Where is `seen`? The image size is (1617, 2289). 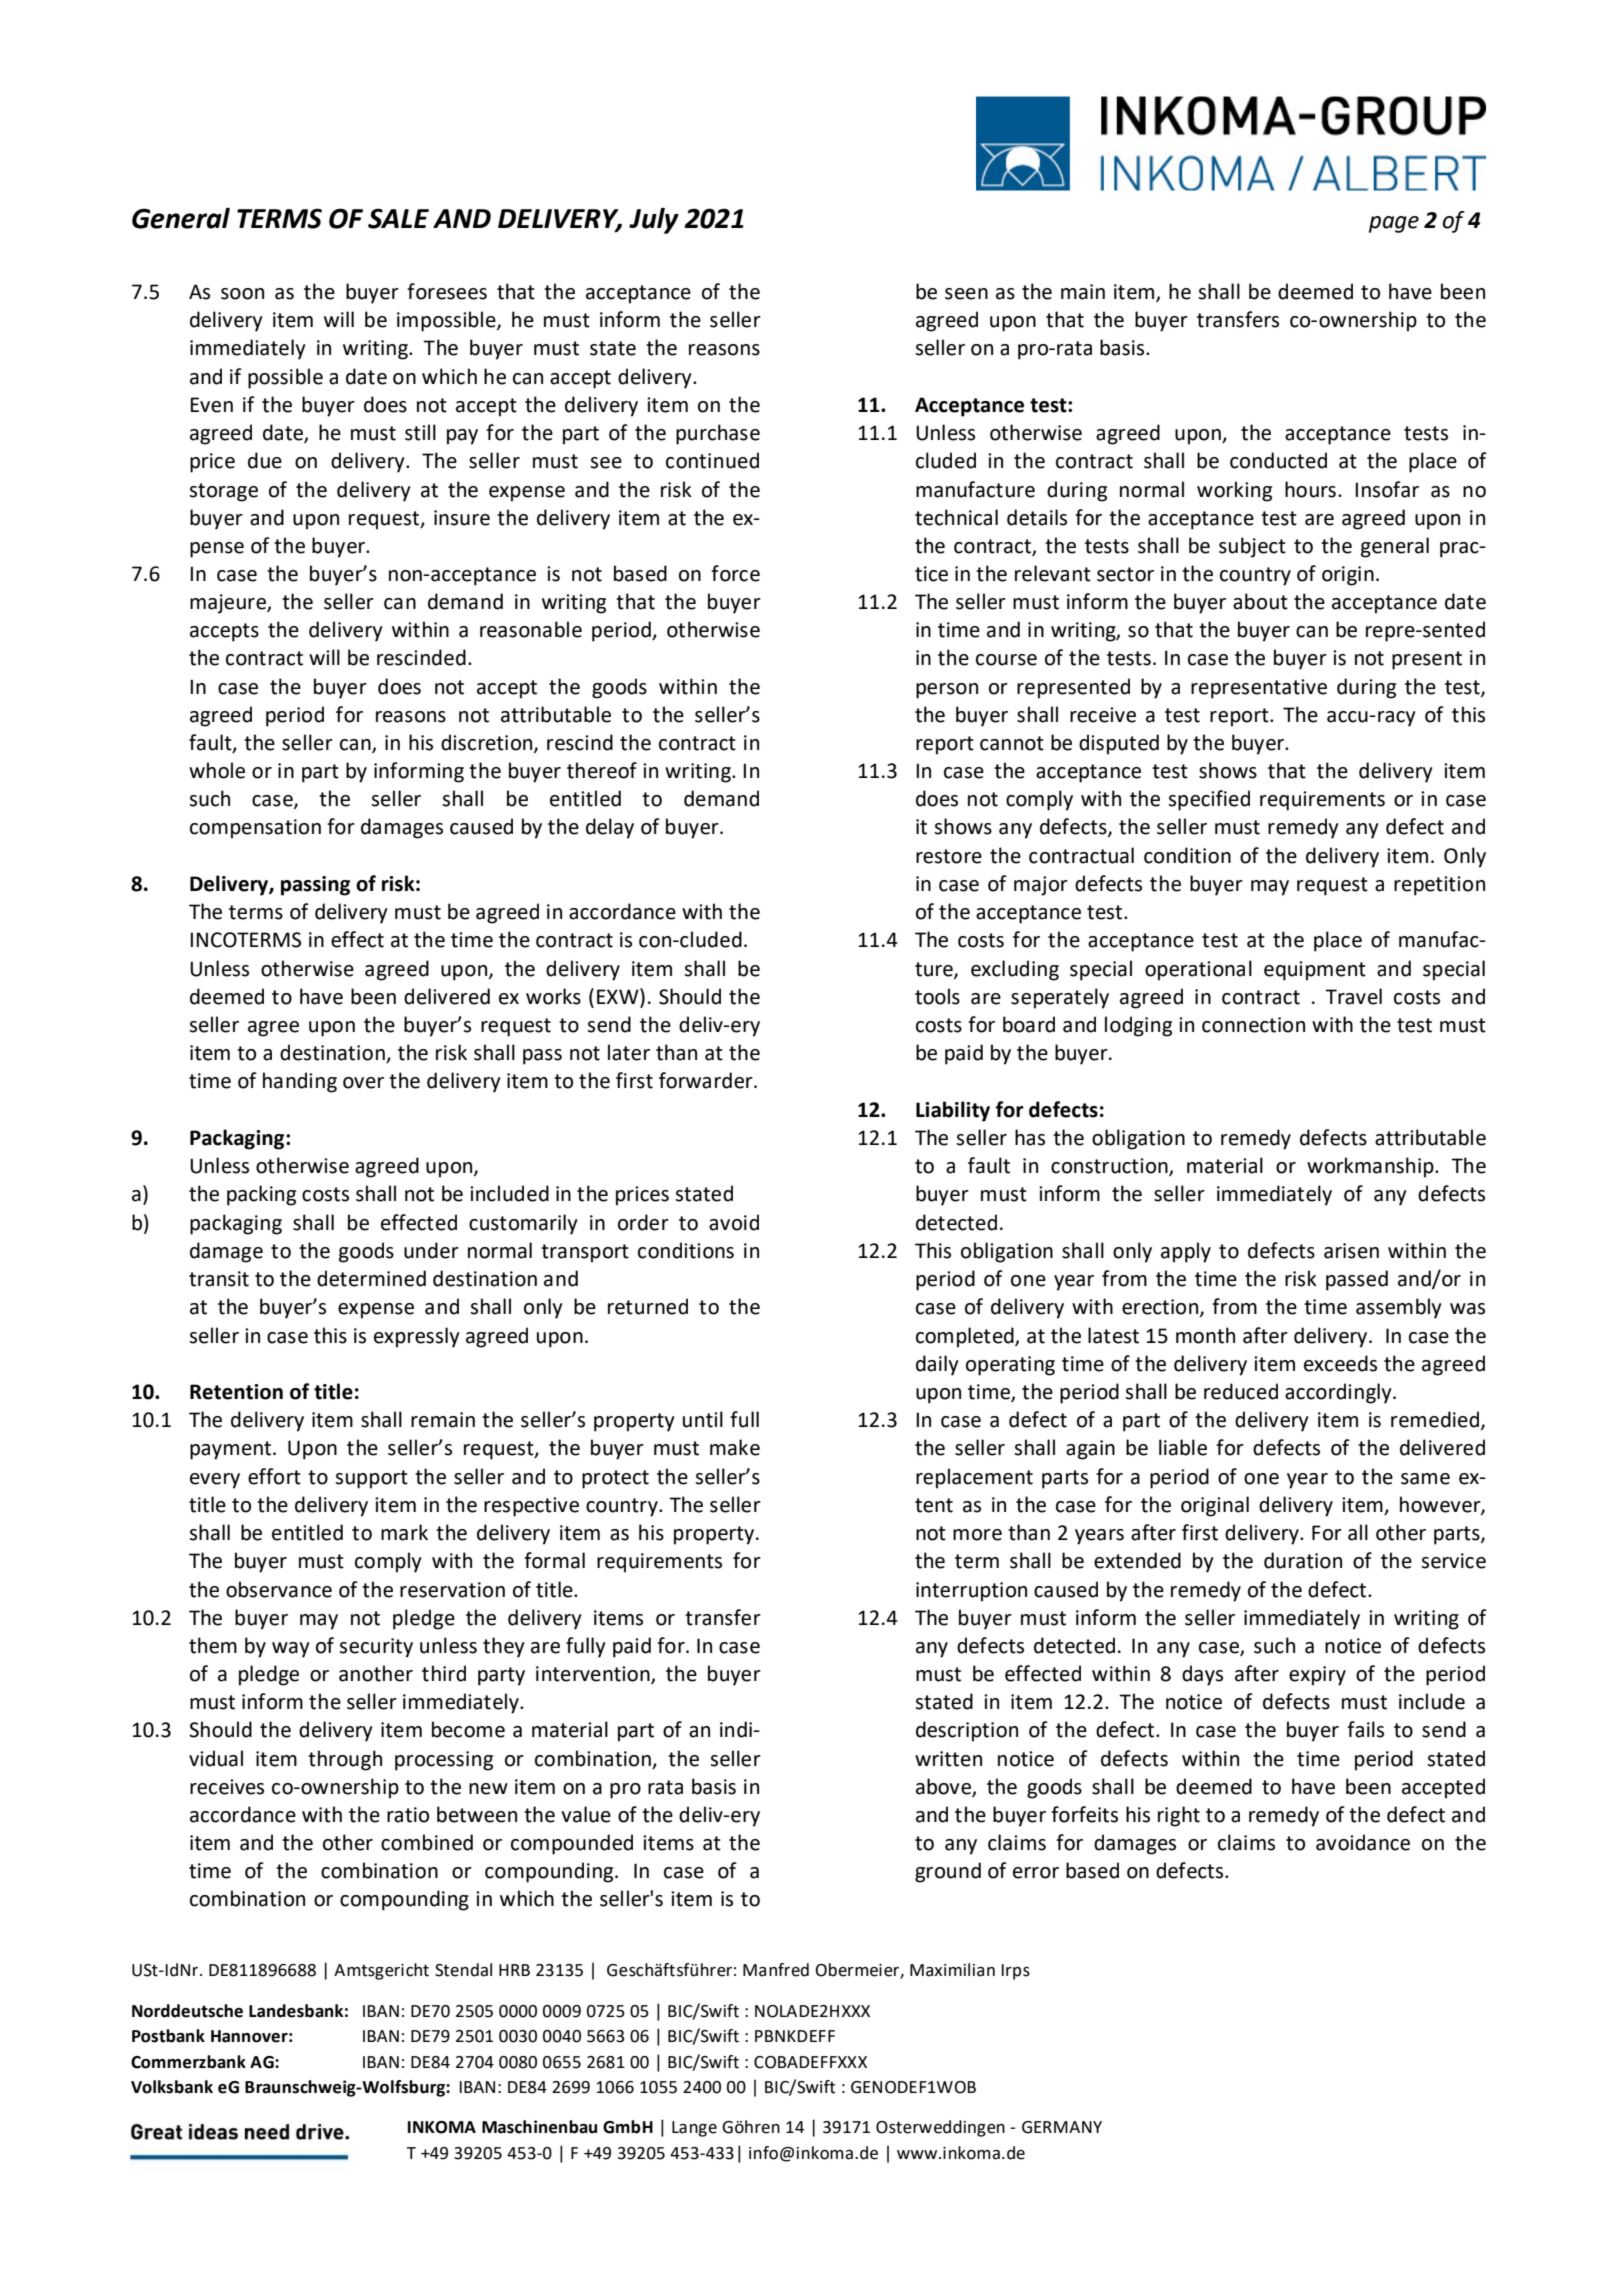
seen is located at coordinates (966, 294).
